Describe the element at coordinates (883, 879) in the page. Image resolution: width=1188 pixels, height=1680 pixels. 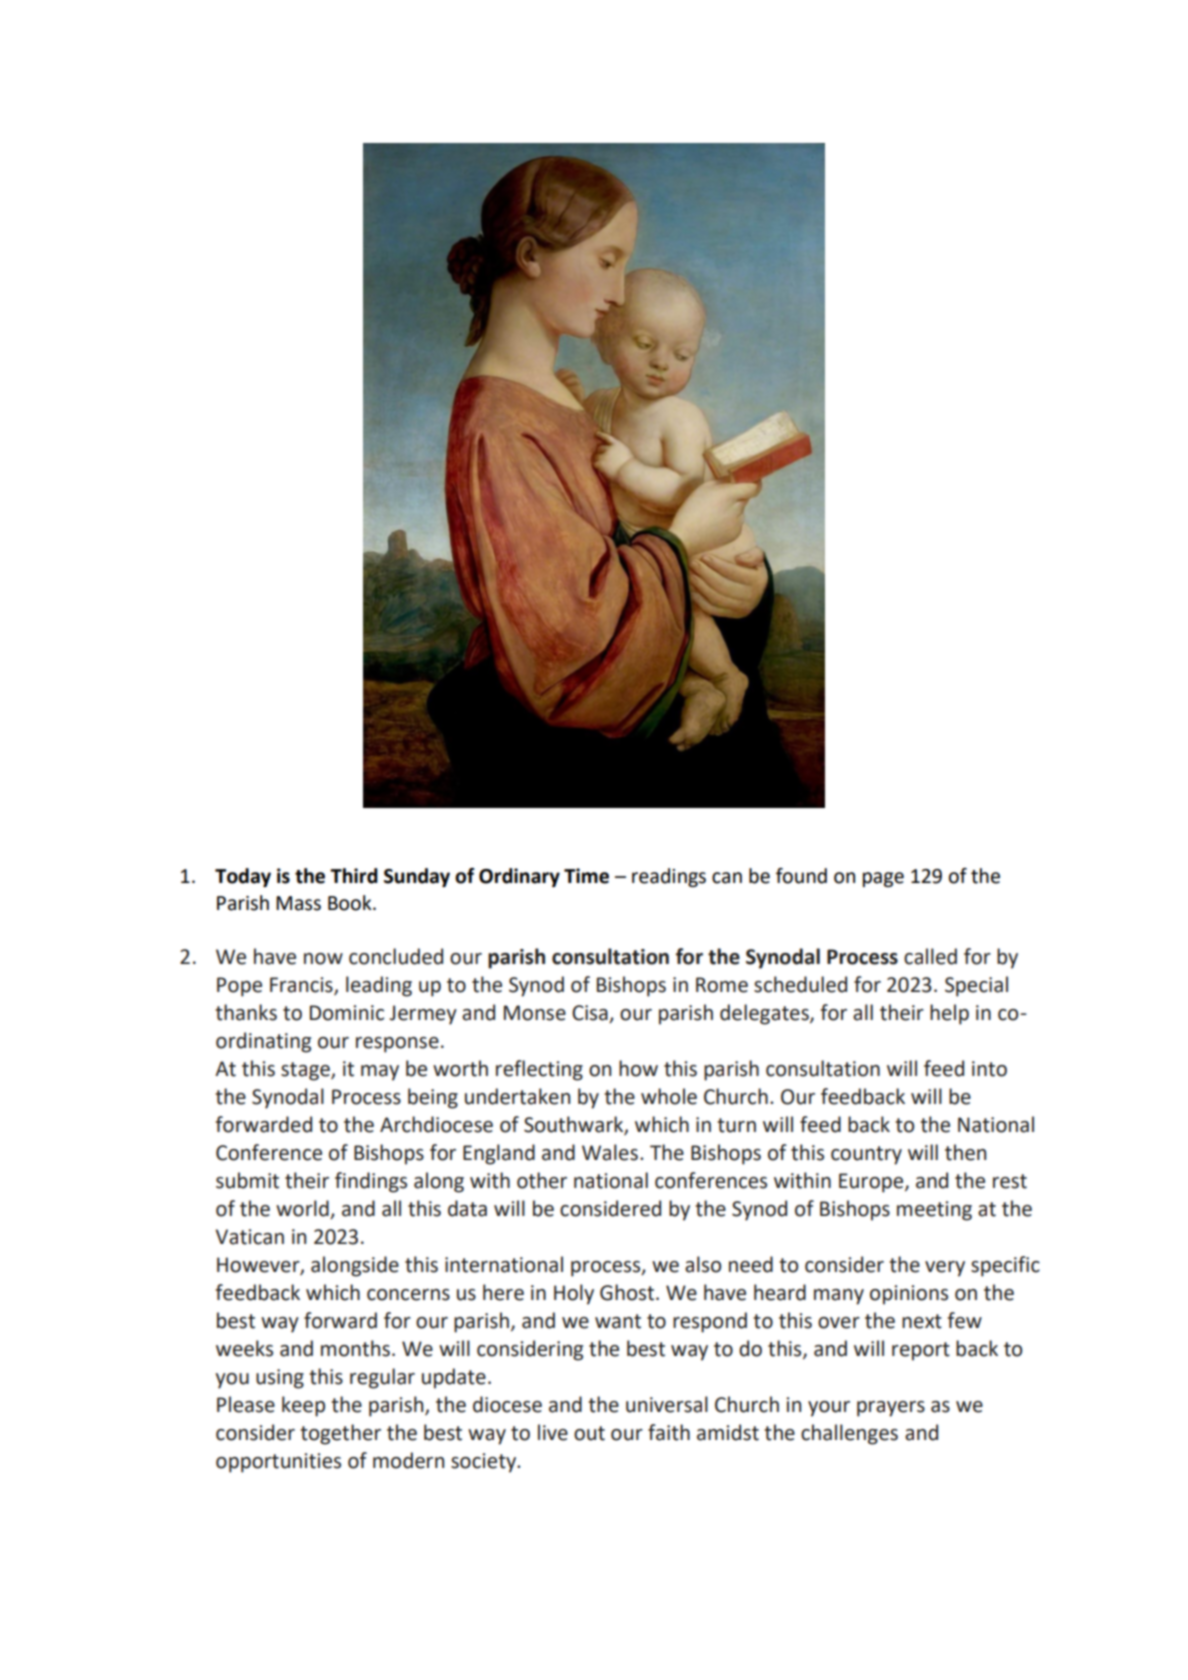
I see `page` at that location.
